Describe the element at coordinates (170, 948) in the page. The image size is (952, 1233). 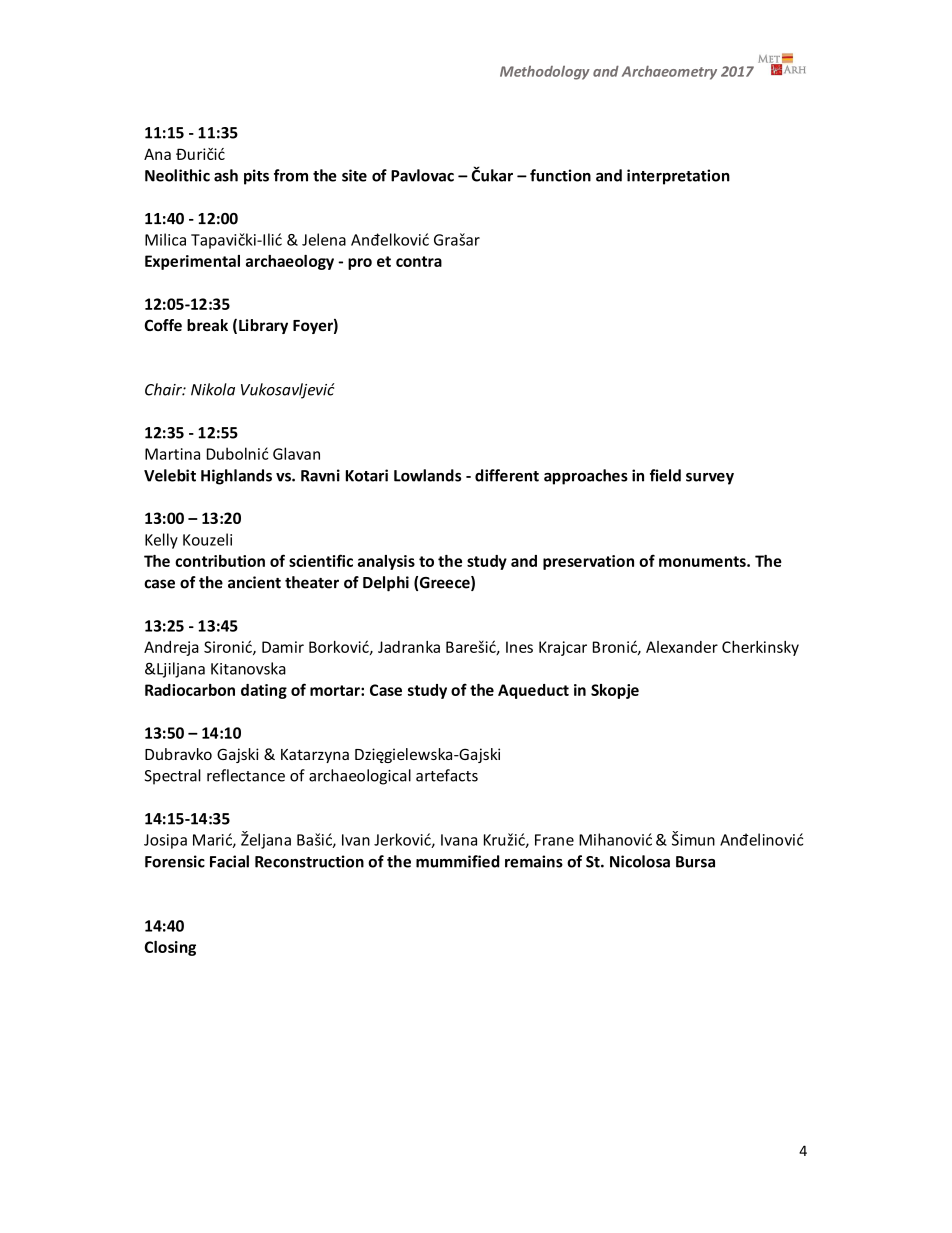
I see `Closing` at that location.
